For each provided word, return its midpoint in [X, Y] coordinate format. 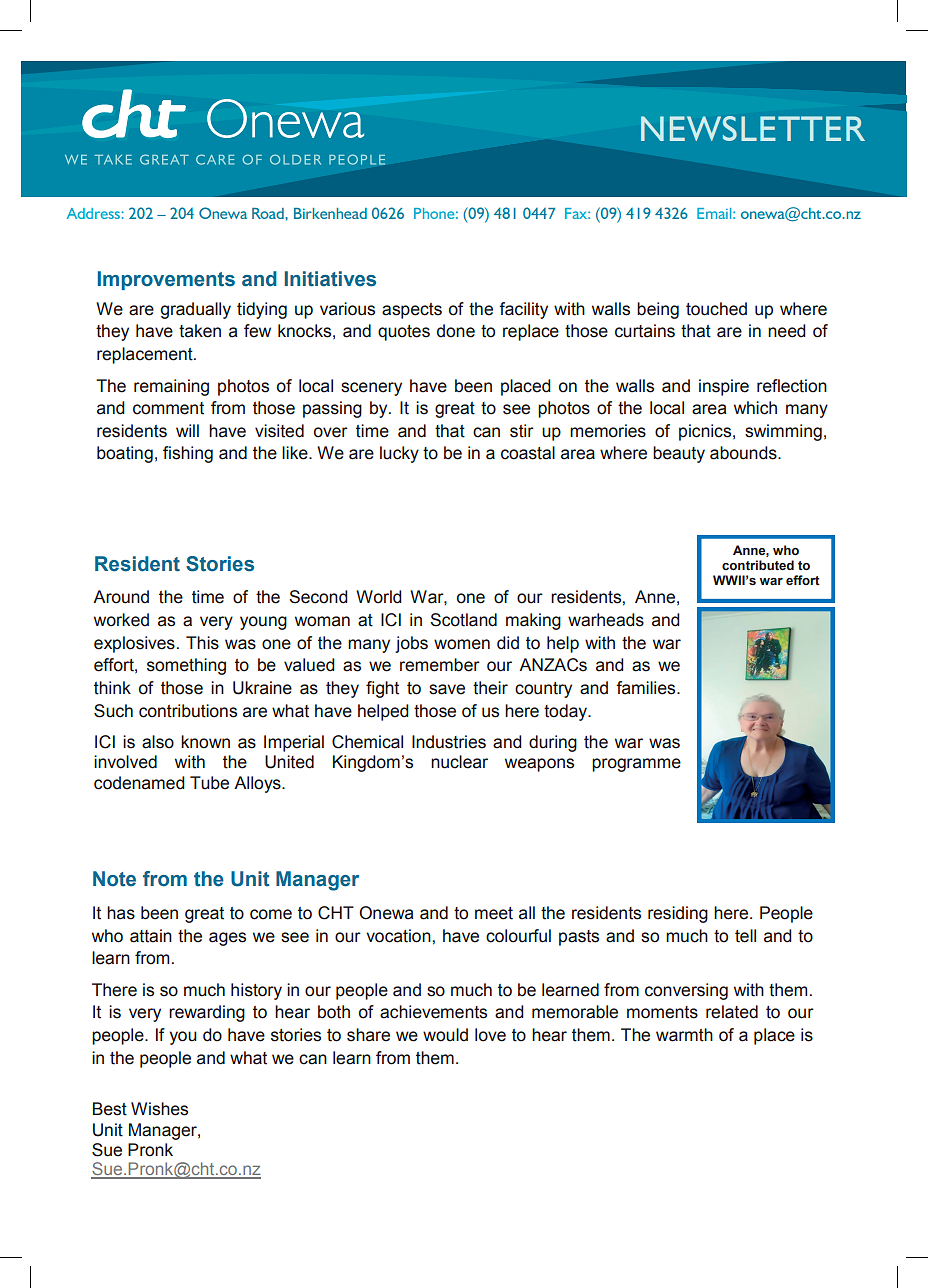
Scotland [463, 620]
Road [269, 213]
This [202, 643]
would [445, 1035]
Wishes [159, 1109]
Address [93, 213]
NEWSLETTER [753, 128]
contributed [758, 565]
